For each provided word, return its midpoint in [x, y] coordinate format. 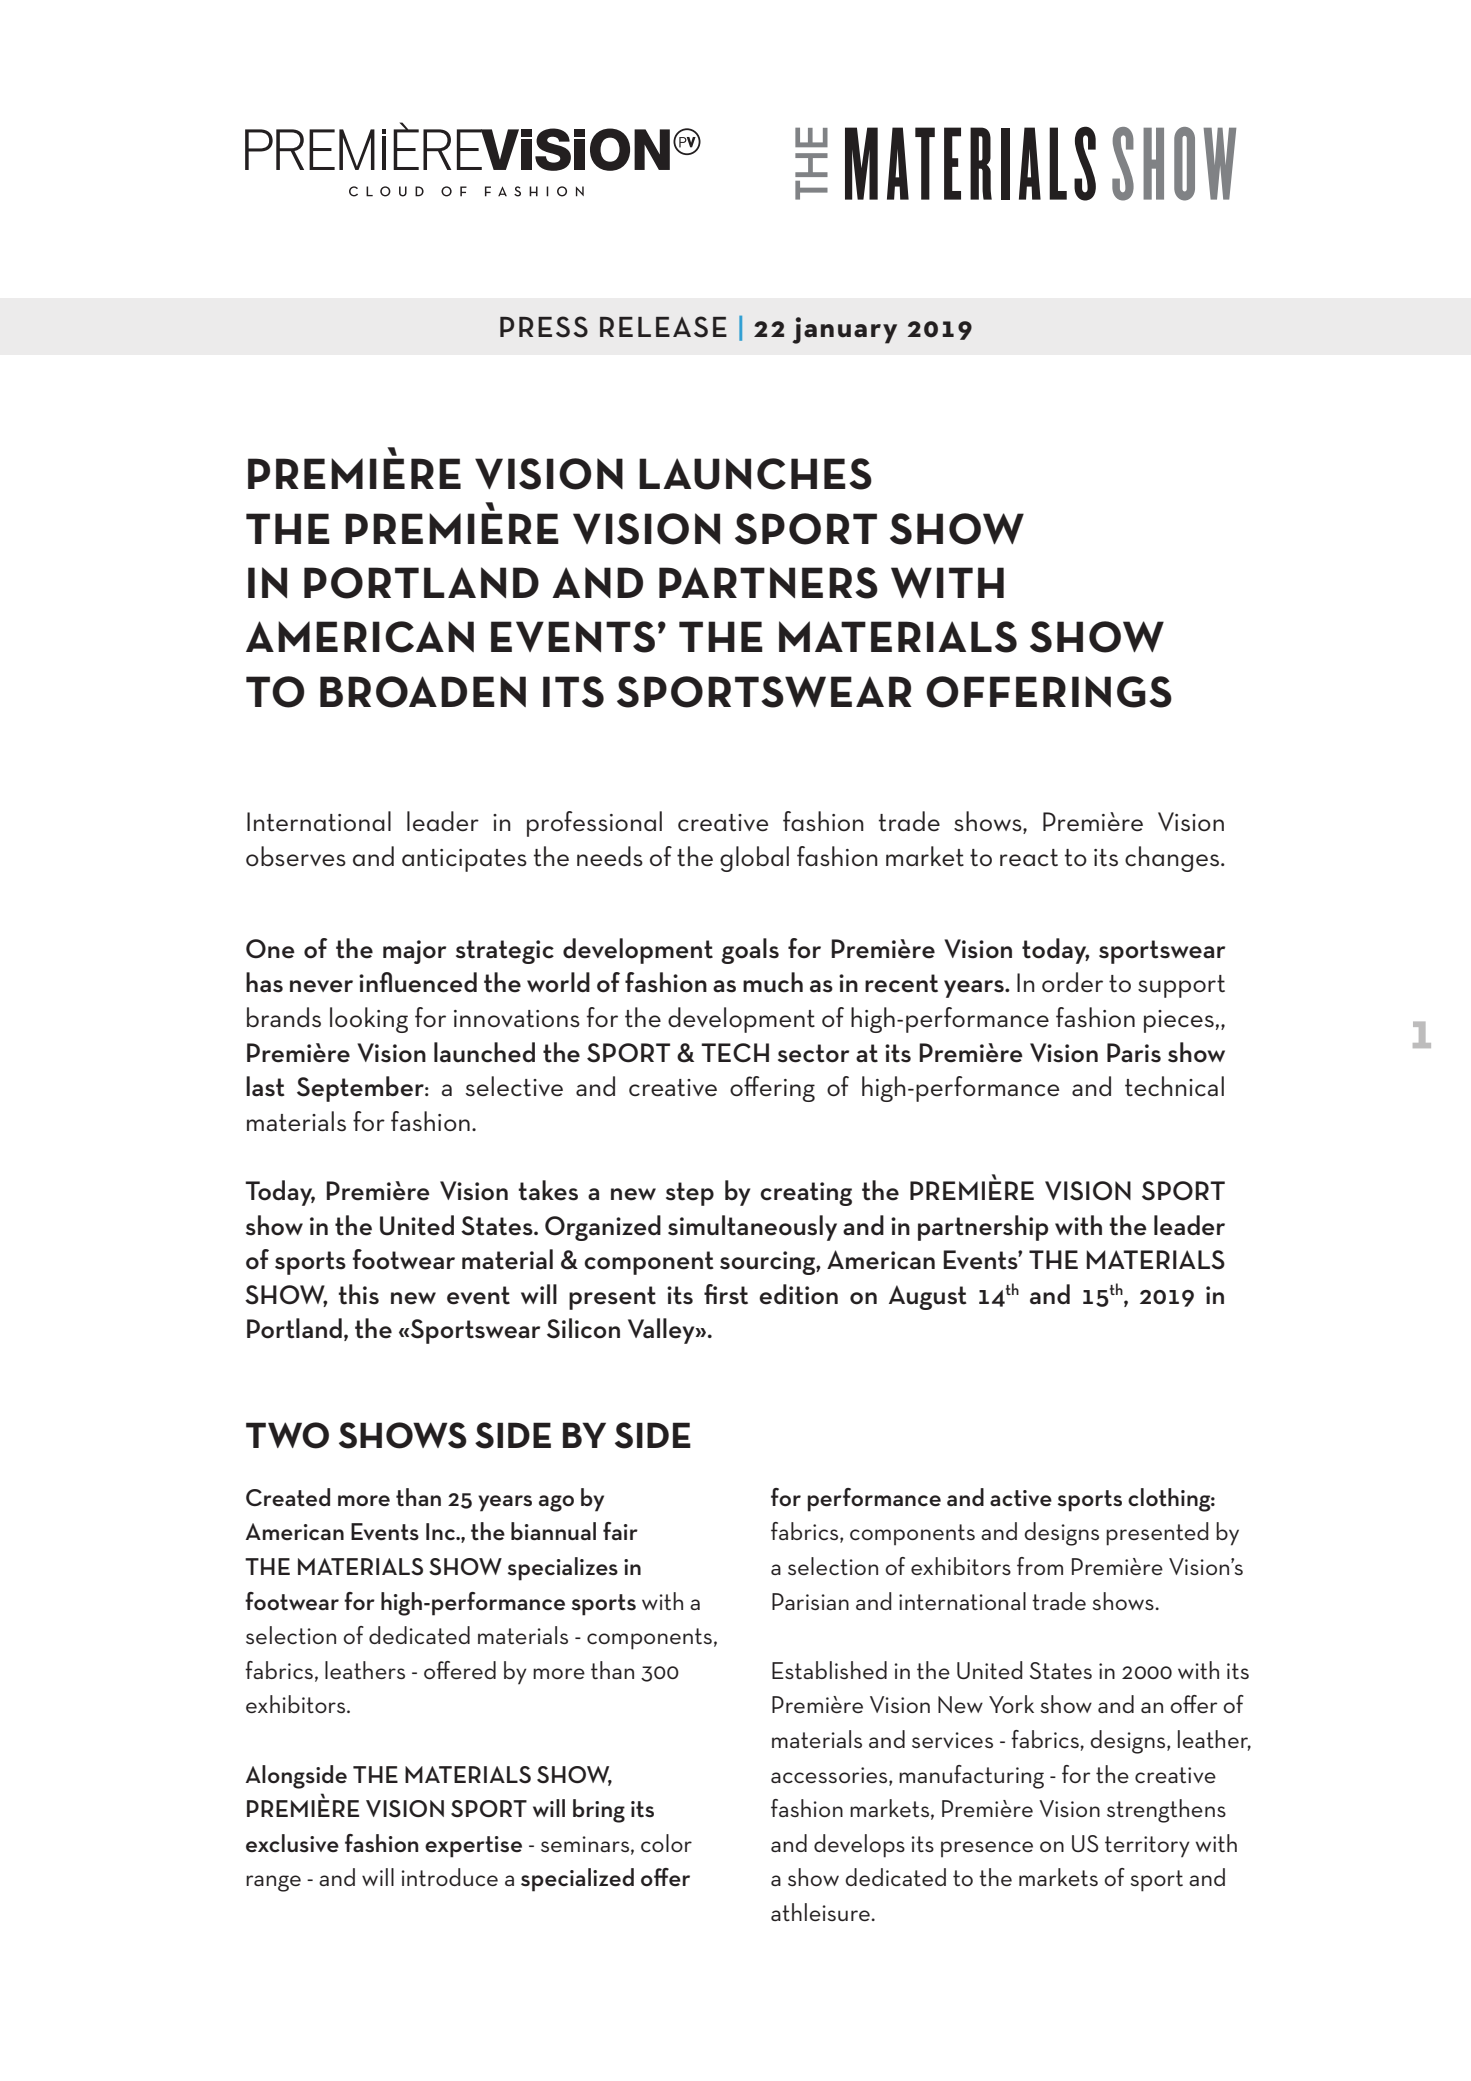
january [845, 330]
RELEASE [663, 327]
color [666, 1843]
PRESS [544, 327]
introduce [449, 1877]
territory [1147, 1847]
